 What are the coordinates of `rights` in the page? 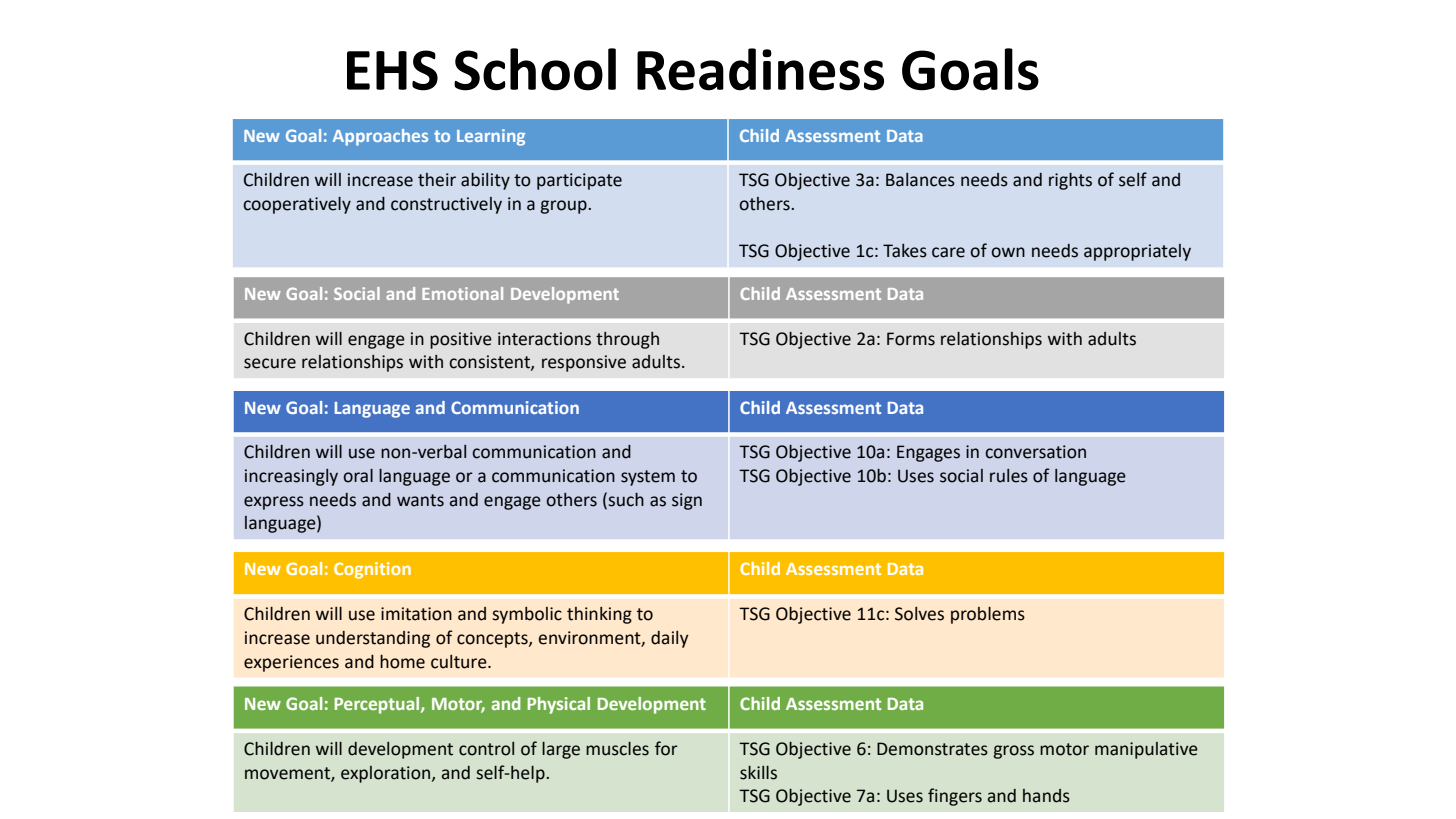 It's located at (1070, 181).
